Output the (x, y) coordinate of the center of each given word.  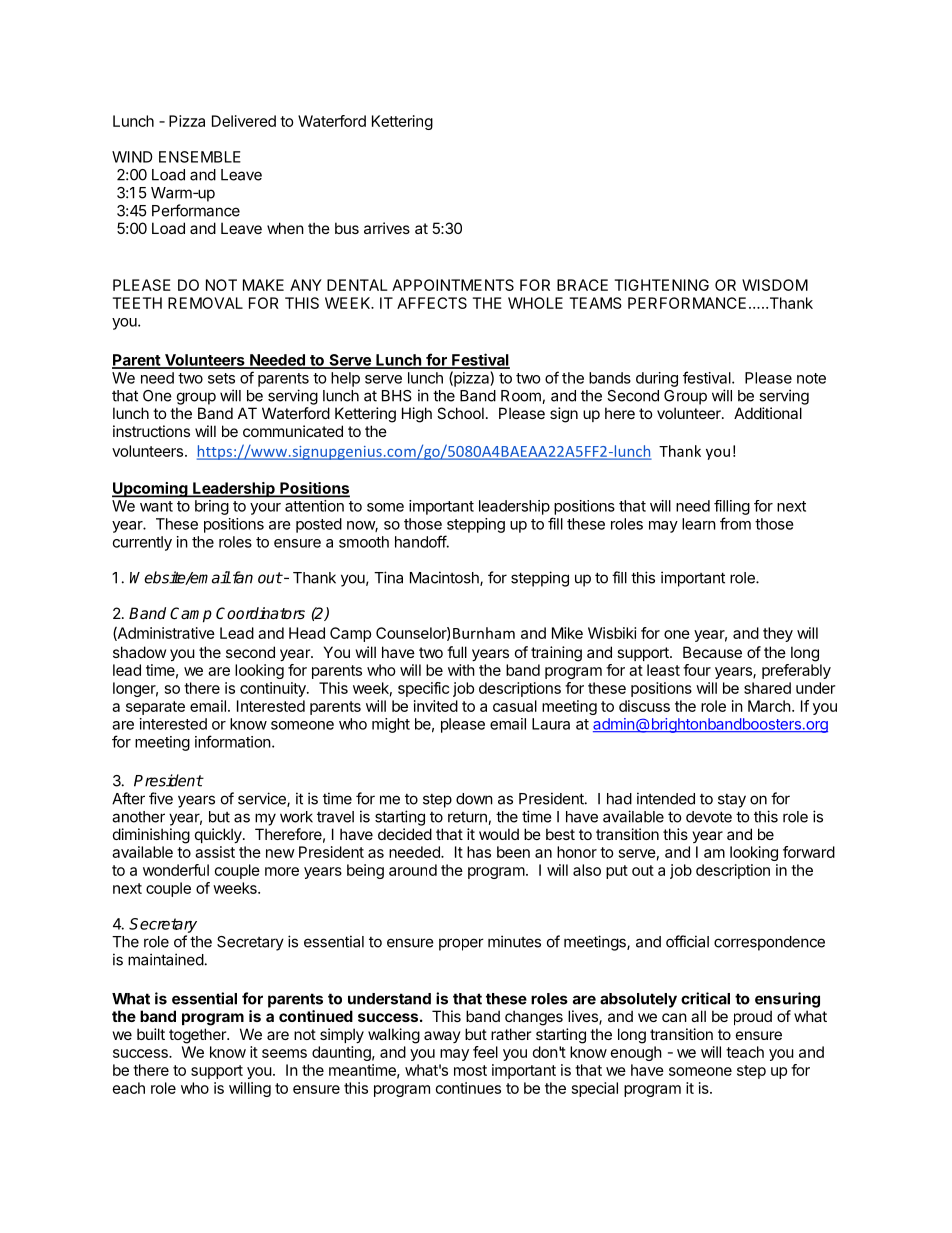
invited (436, 706)
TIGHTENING (661, 285)
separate (155, 708)
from (735, 523)
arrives (387, 228)
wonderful (176, 870)
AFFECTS (432, 303)
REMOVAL (205, 303)
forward (809, 852)
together (198, 1036)
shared (767, 688)
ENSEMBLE (200, 157)
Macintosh (445, 578)
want (156, 506)
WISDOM (775, 285)
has (479, 852)
